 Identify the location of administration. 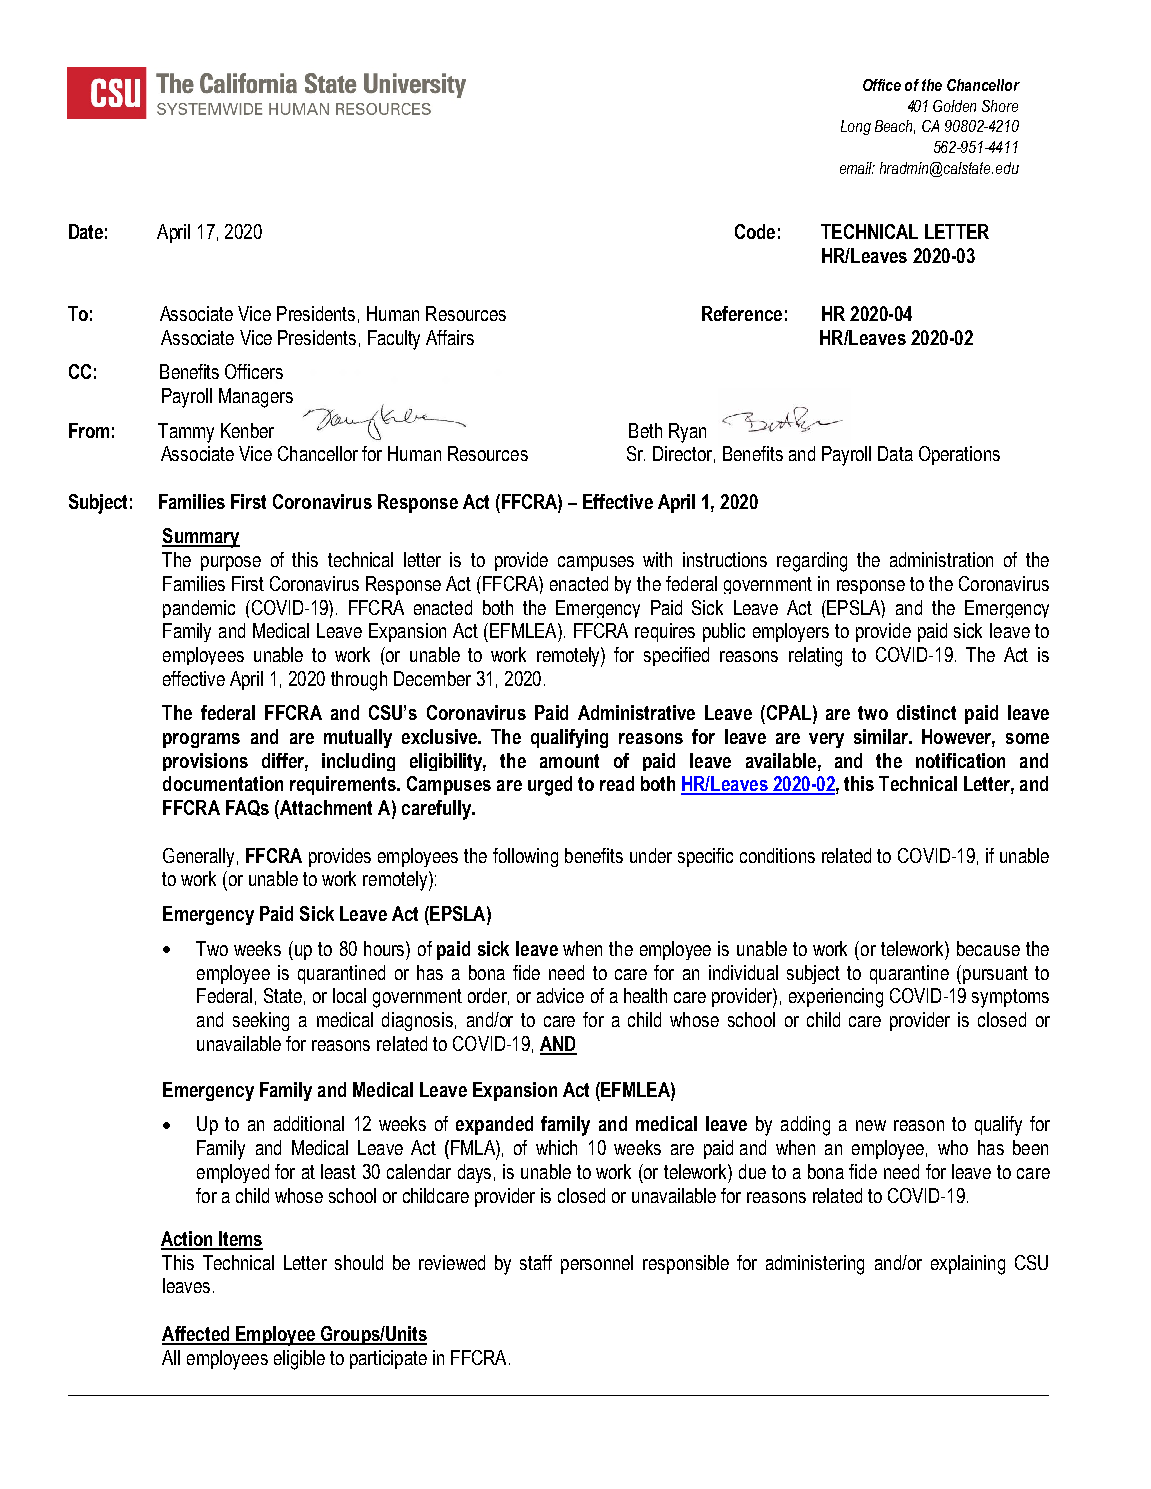
(941, 559).
